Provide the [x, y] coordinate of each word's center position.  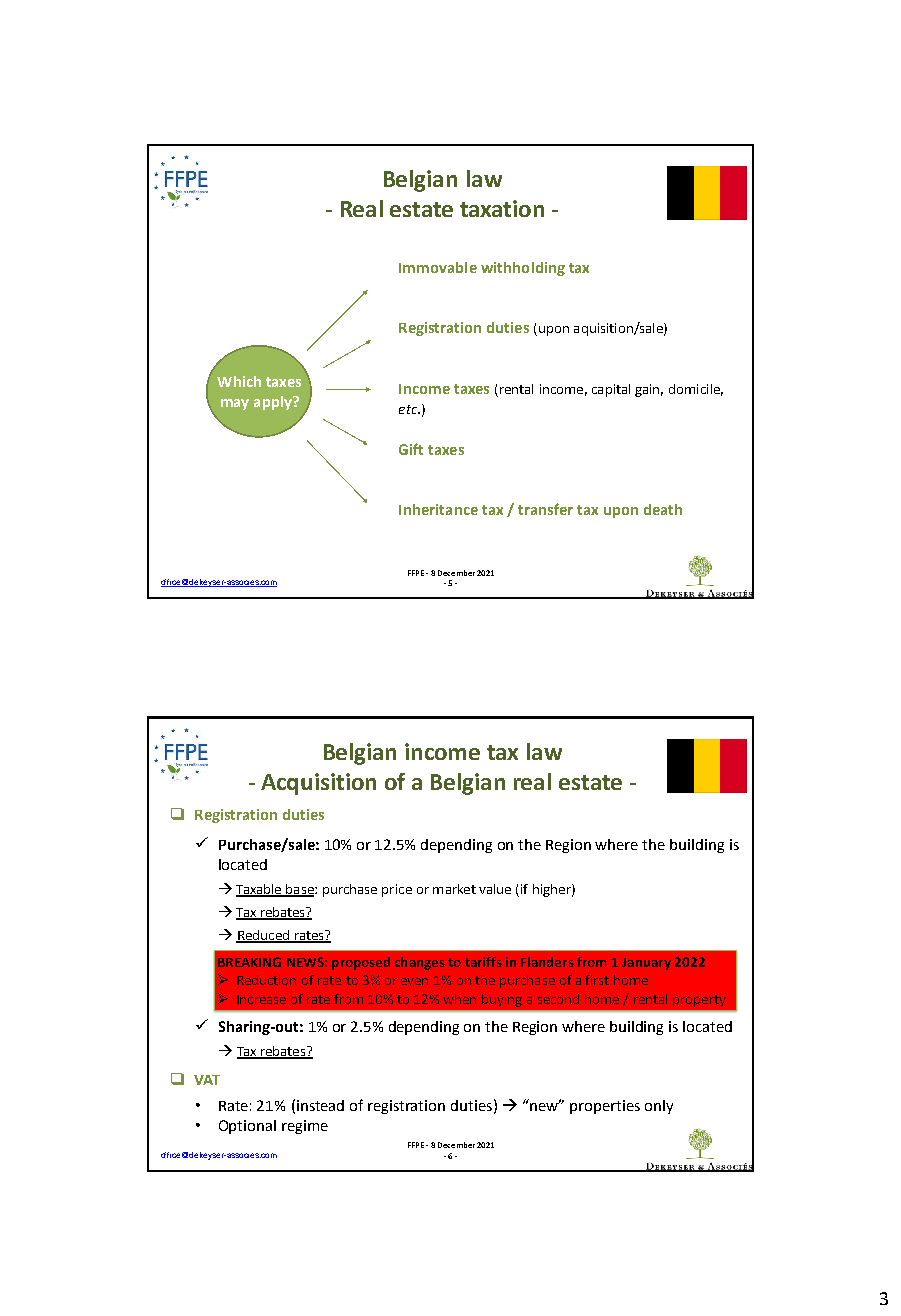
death [663, 509]
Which [239, 381]
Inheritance [438, 509]
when [459, 999]
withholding [523, 269]
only [659, 1107]
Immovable [438, 267]
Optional [247, 1127]
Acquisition [318, 784]
